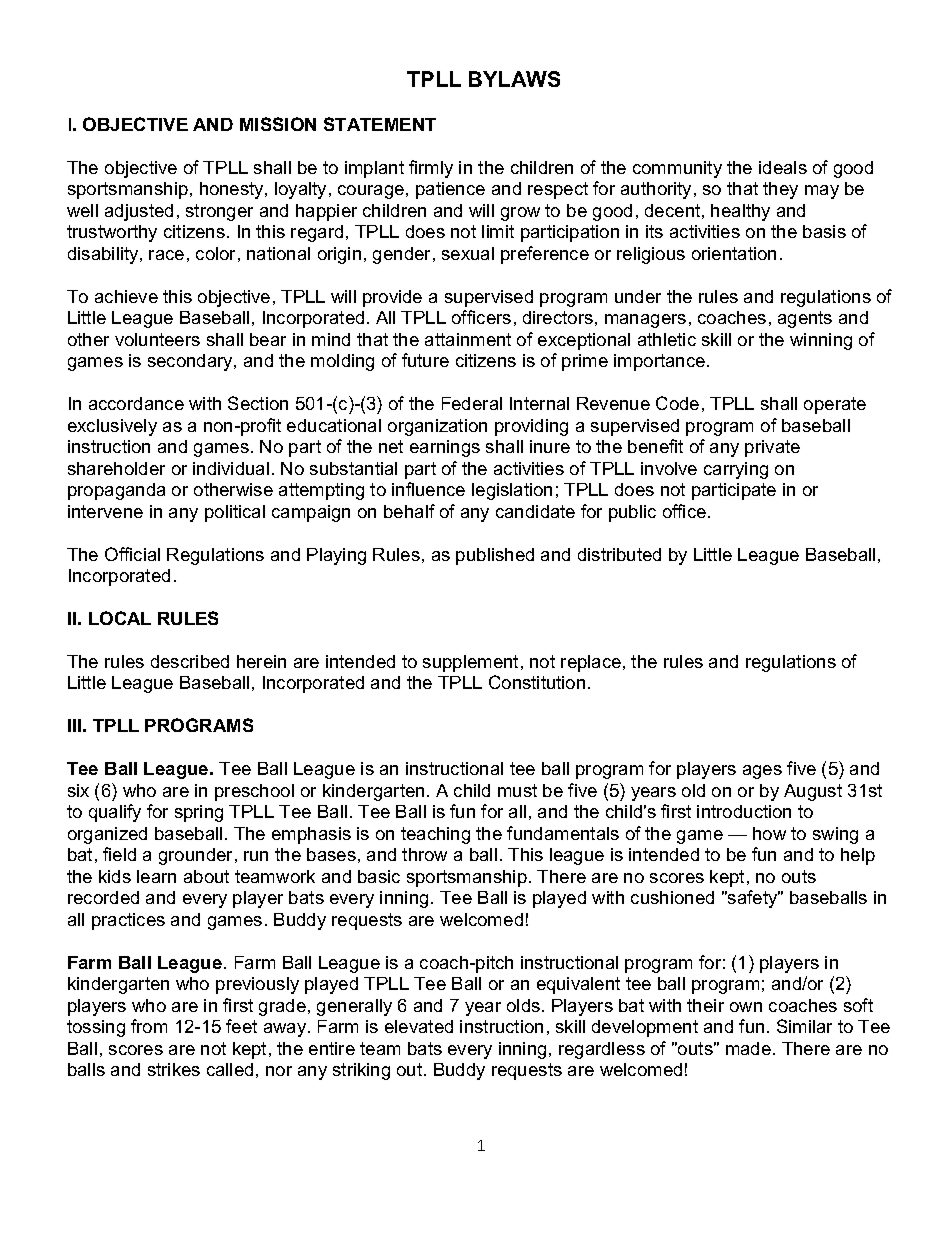 The image size is (952, 1233). Describe the element at coordinates (772, 448) in the document. I see `private` at that location.
